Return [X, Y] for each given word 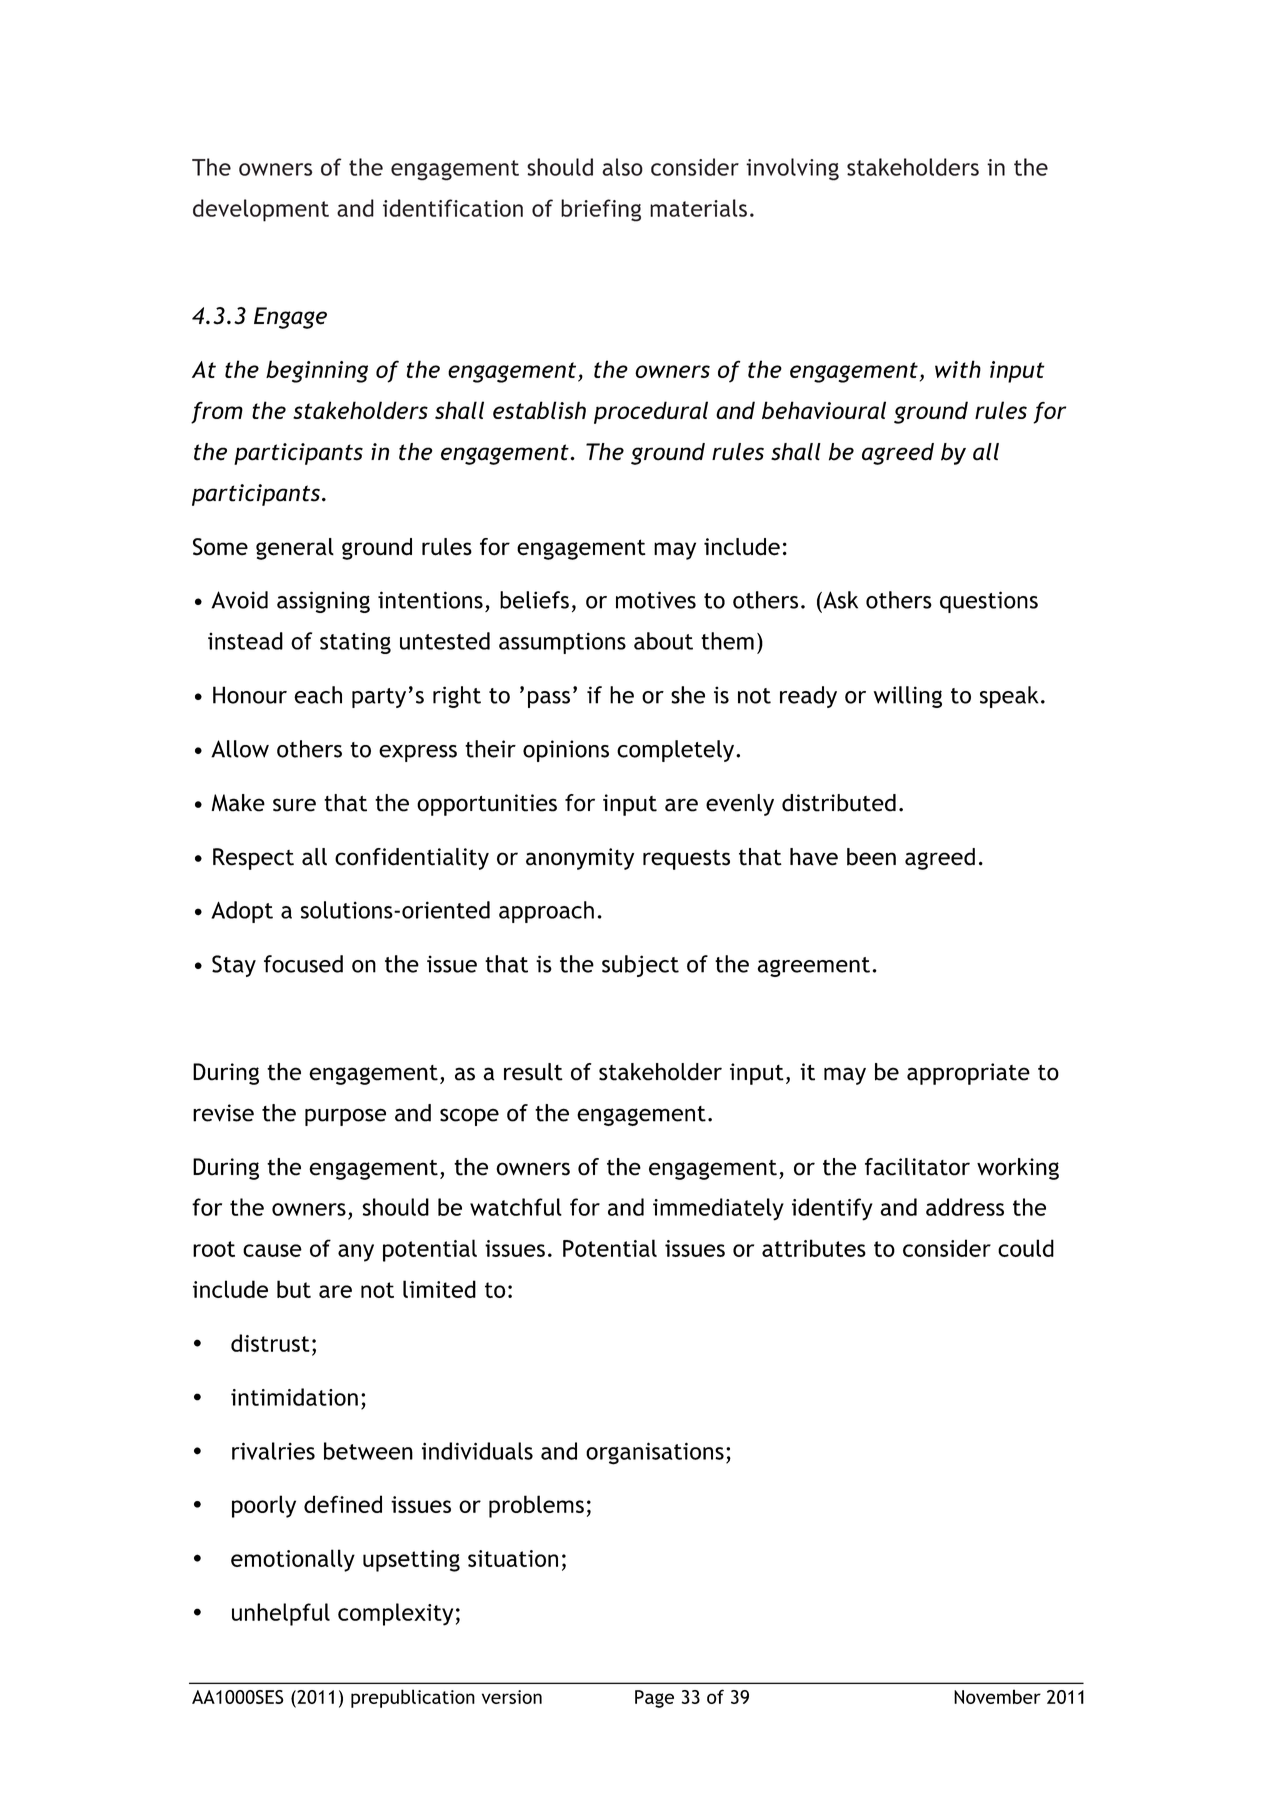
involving [792, 169]
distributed [839, 803]
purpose [345, 1117]
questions [989, 602]
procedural [651, 412]
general [295, 549]
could [1026, 1248]
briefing [601, 210]
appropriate [968, 1074]
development [261, 210]
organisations [655, 1453]
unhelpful [281, 1614]
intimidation [294, 1397]
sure [294, 805]
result [533, 1072]
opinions [566, 751]
